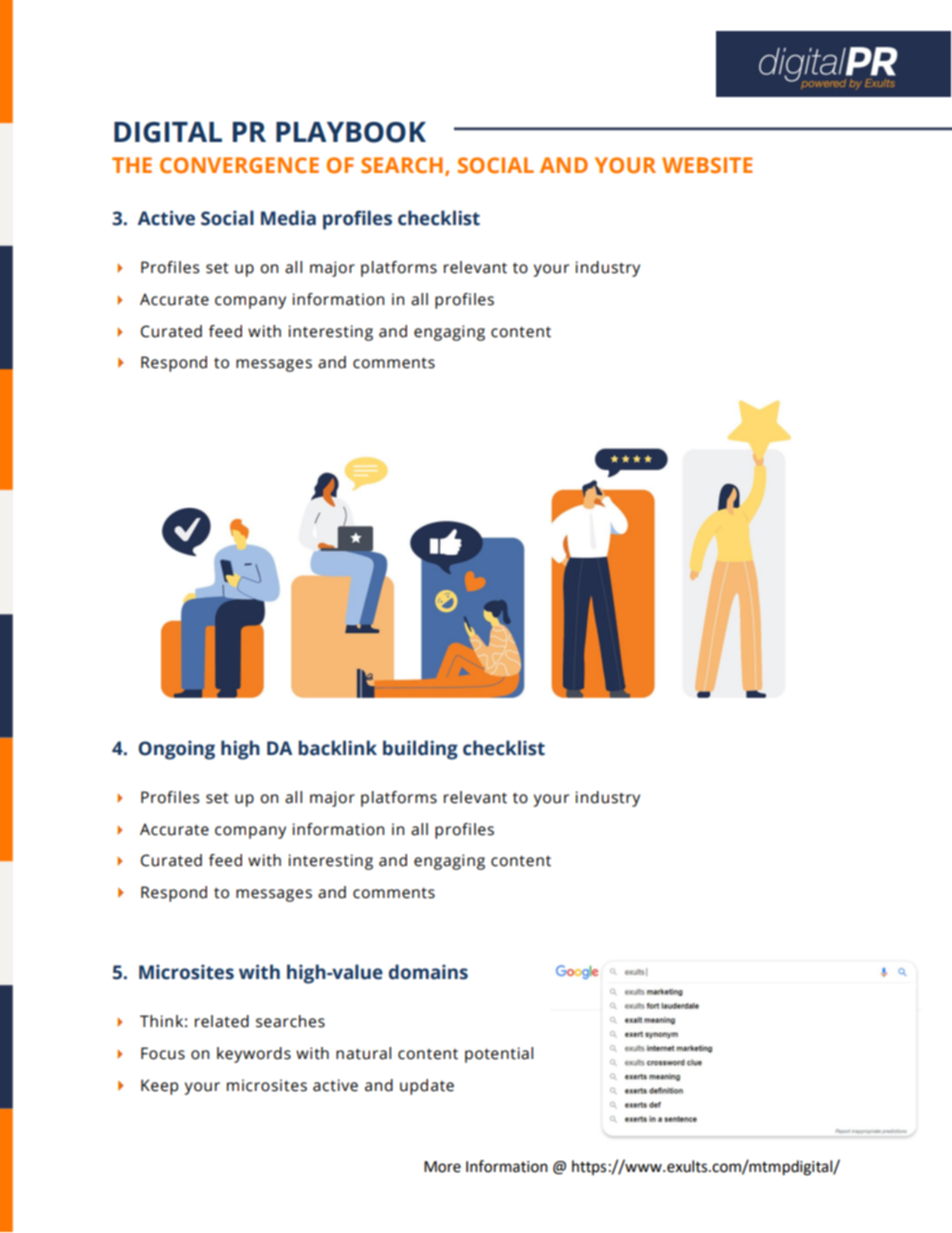 This screenshot has width=952, height=1233. Describe the element at coordinates (222, 1021) in the screenshot. I see `related` at that location.
